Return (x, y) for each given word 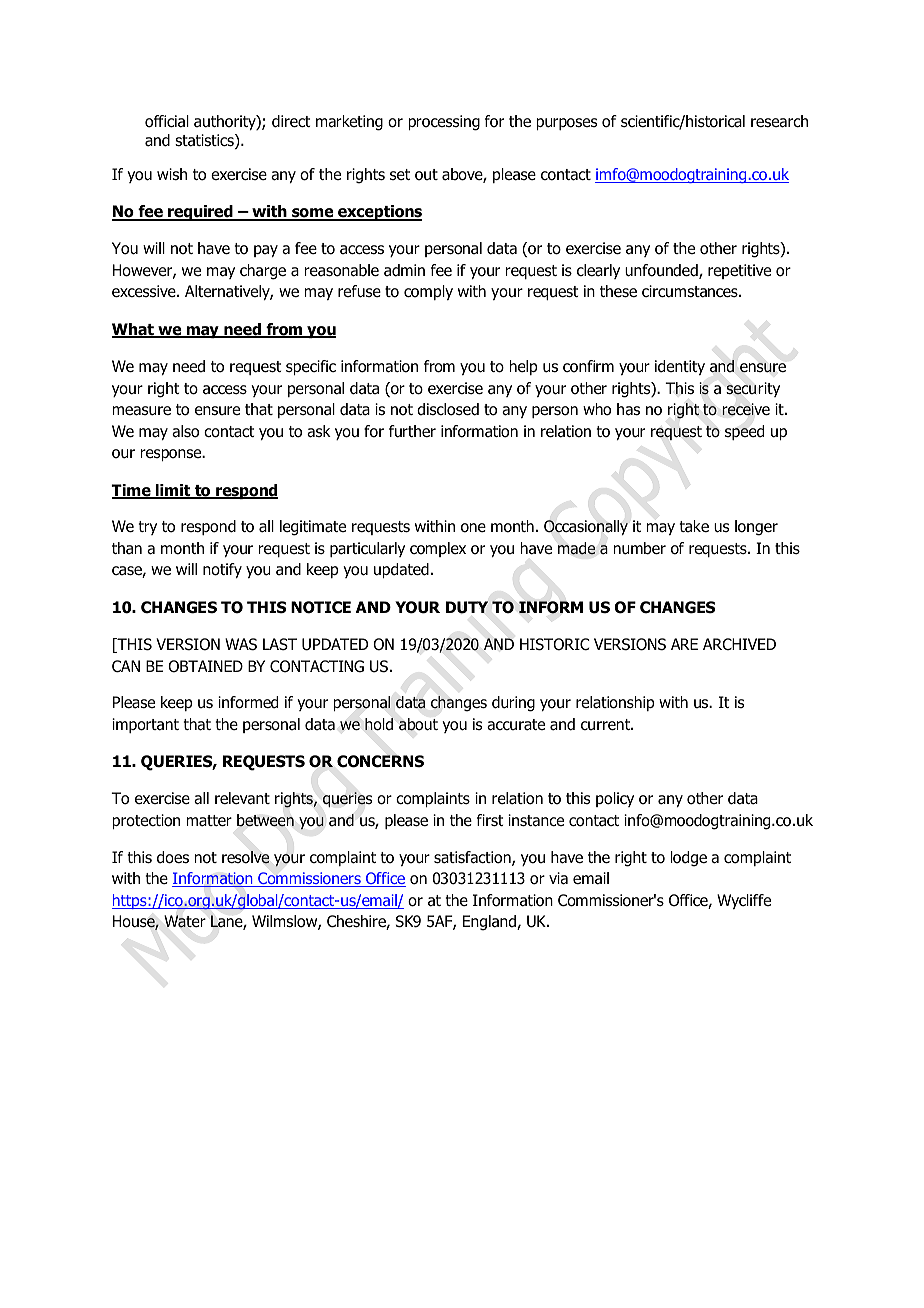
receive (746, 409)
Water (185, 921)
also (185, 431)
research (779, 121)
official (167, 121)
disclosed (448, 409)
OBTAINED (205, 666)
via (558, 878)
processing (444, 123)
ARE (684, 644)
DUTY (467, 607)
